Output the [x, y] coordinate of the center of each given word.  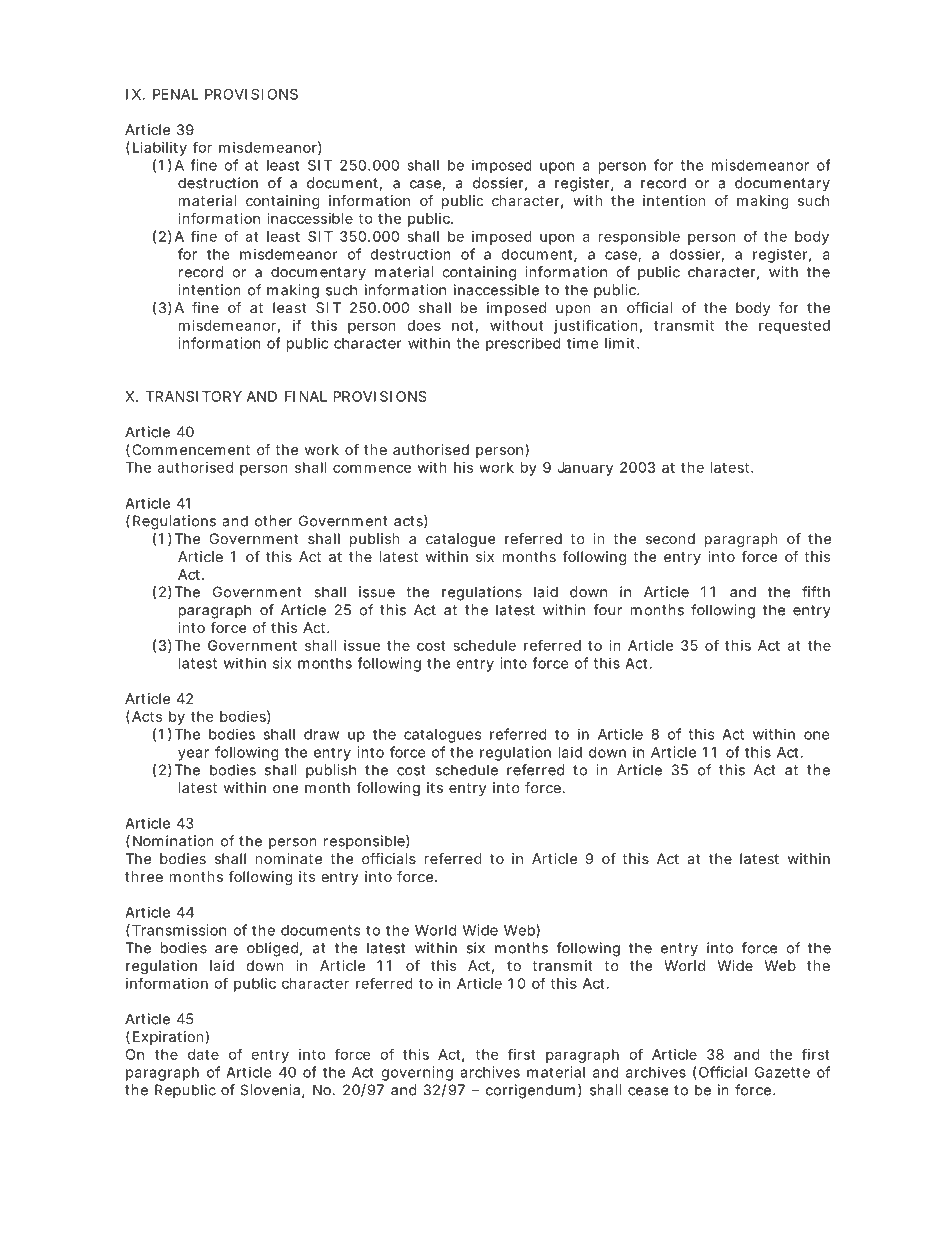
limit [621, 343]
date [203, 1054]
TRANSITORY [194, 396]
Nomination [173, 841]
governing [417, 1073]
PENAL [176, 94]
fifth [816, 592]
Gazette [782, 1072]
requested [794, 327]
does [424, 325]
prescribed [523, 344]
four [607, 610]
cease [648, 1091]
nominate [289, 858]
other [273, 521]
